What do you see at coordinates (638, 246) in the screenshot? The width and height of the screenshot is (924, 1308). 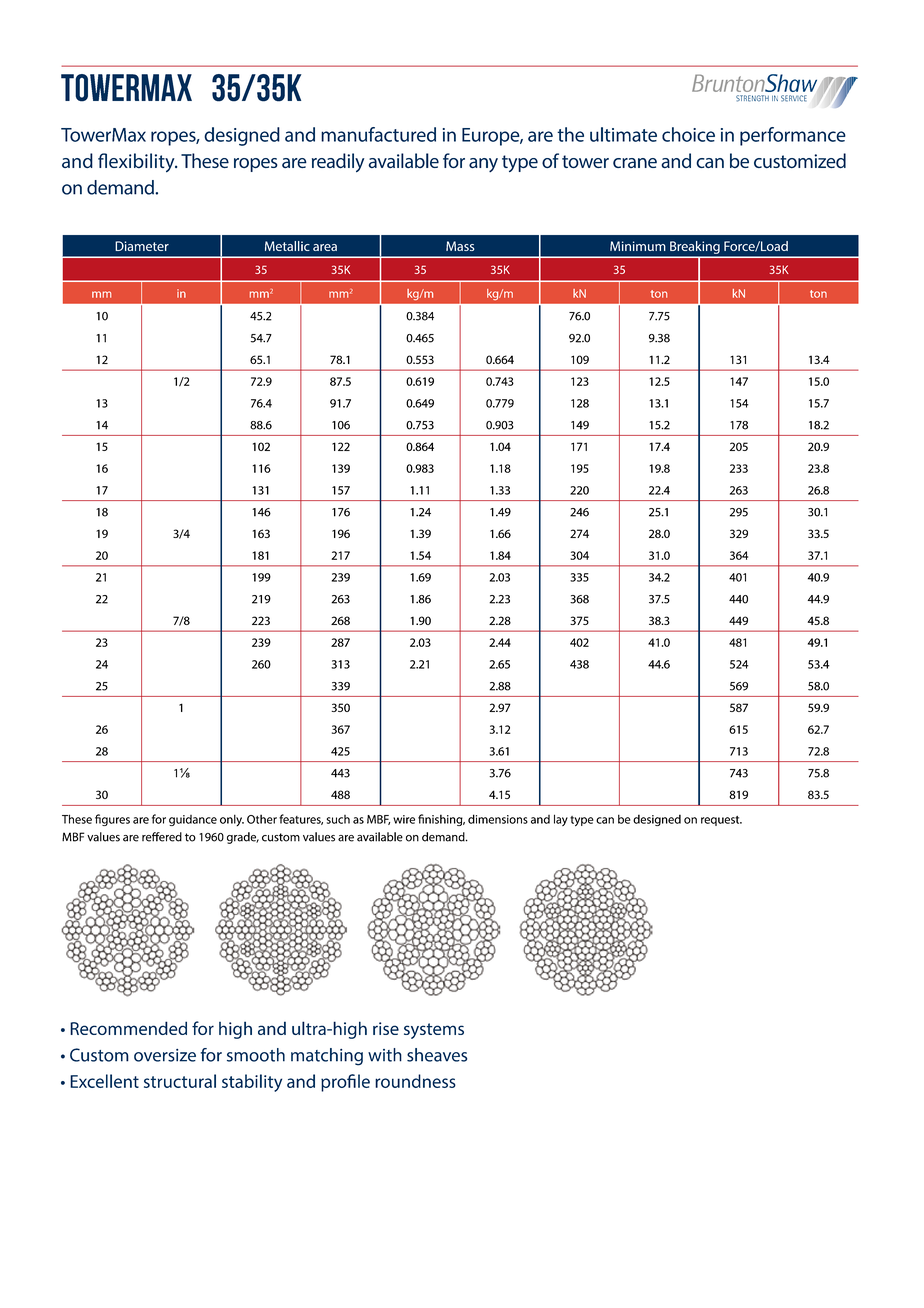 I see `Minimum` at bounding box center [638, 246].
